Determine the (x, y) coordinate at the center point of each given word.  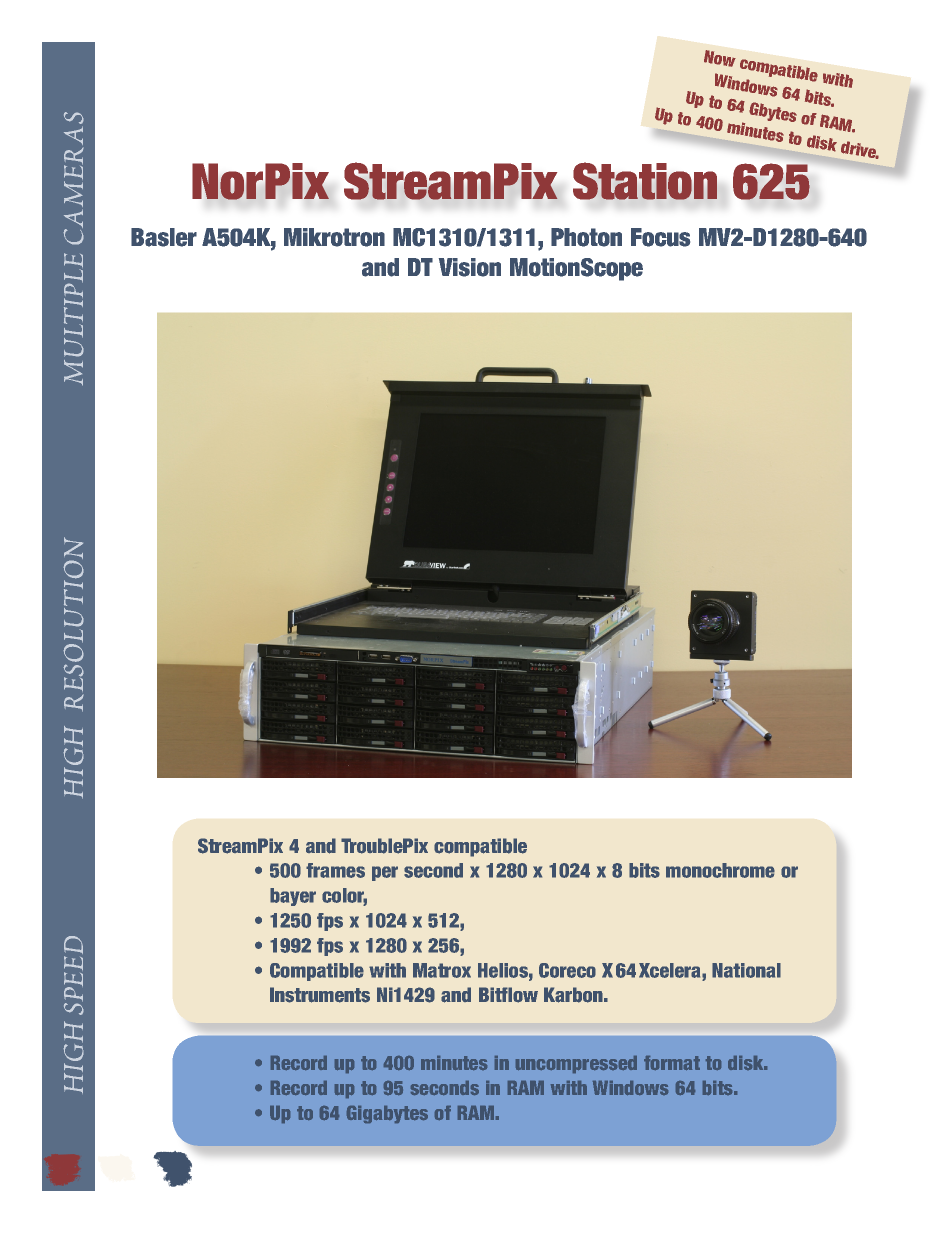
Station (645, 181)
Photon (586, 237)
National (746, 970)
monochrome (720, 870)
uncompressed (576, 1064)
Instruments (320, 995)
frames (335, 870)
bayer (293, 897)
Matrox (442, 970)
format (672, 1063)
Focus (660, 237)
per (385, 873)
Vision (470, 267)
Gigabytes (387, 1114)
